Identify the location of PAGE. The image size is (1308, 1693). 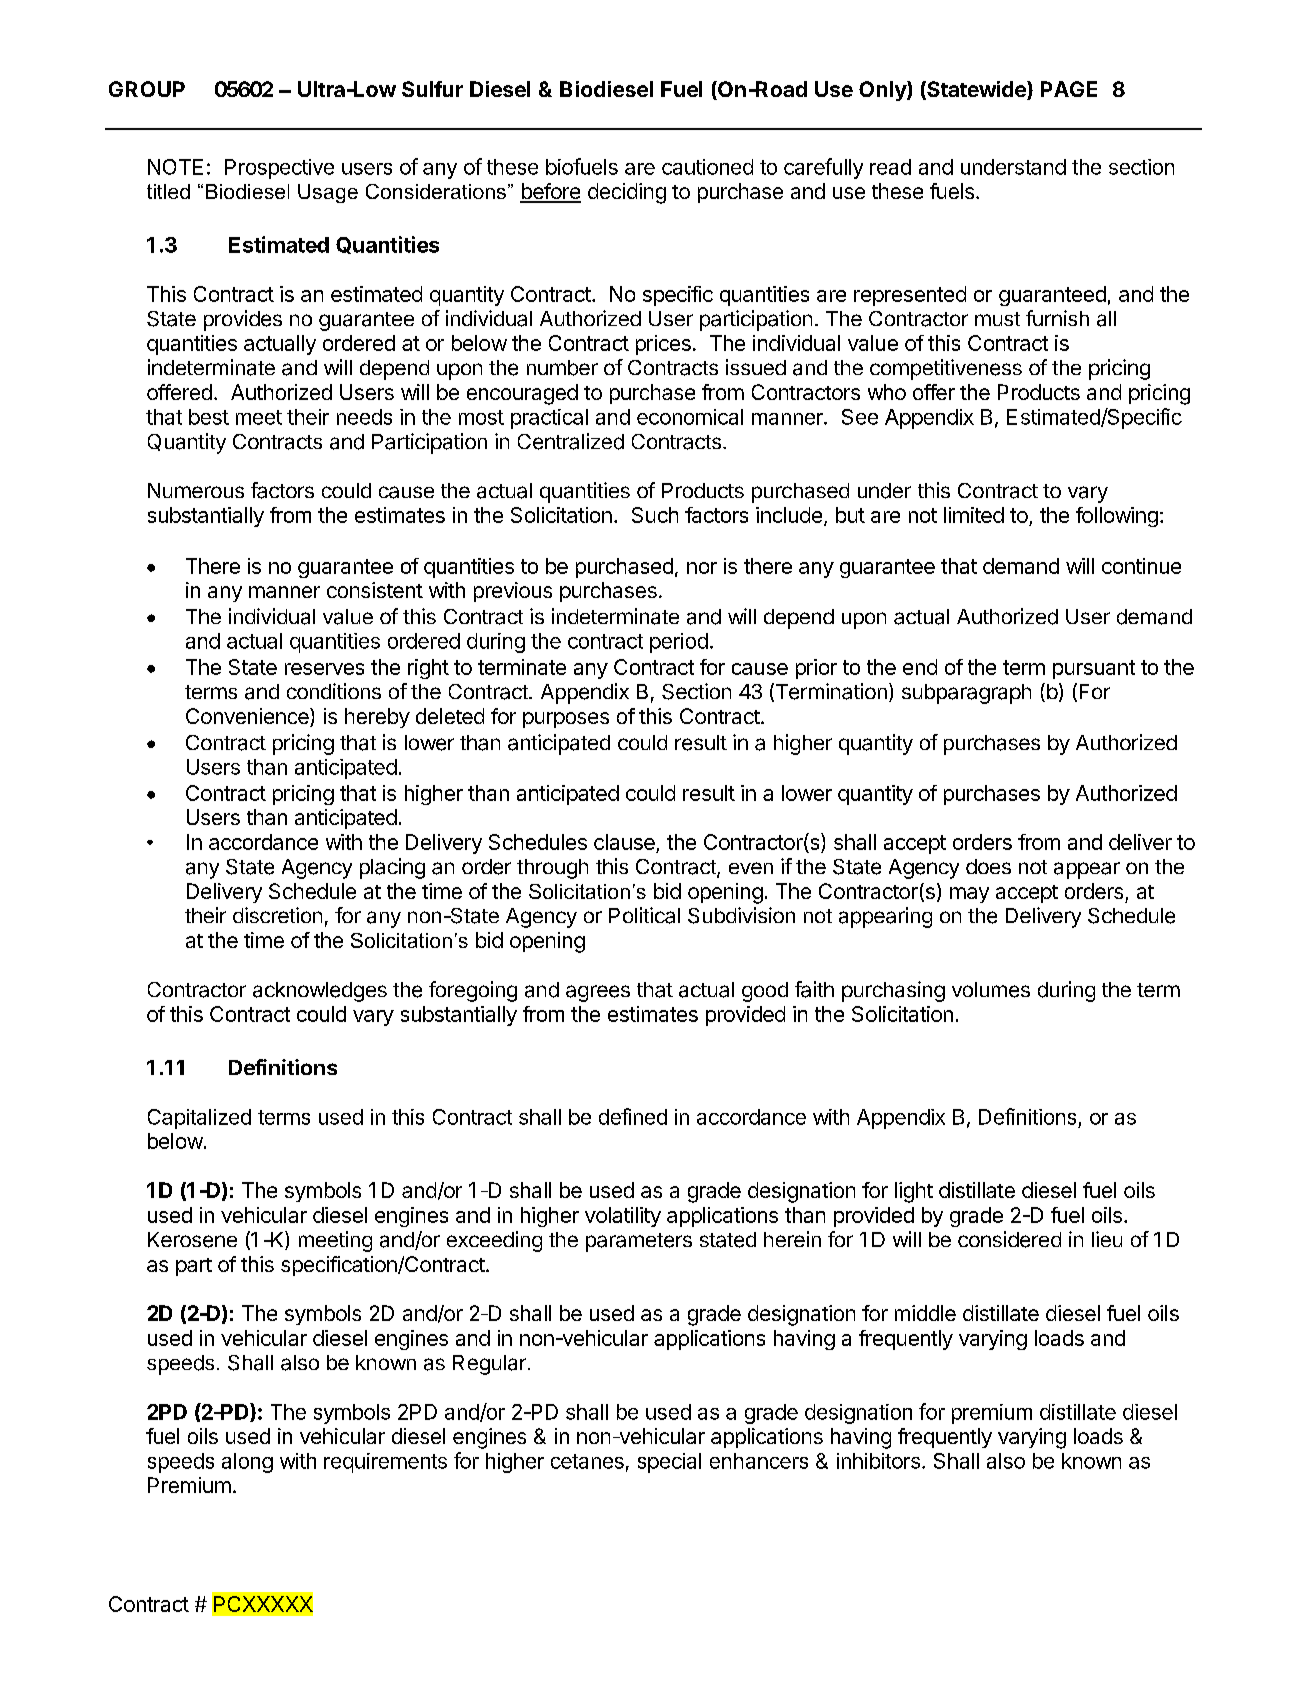
(1069, 89).
